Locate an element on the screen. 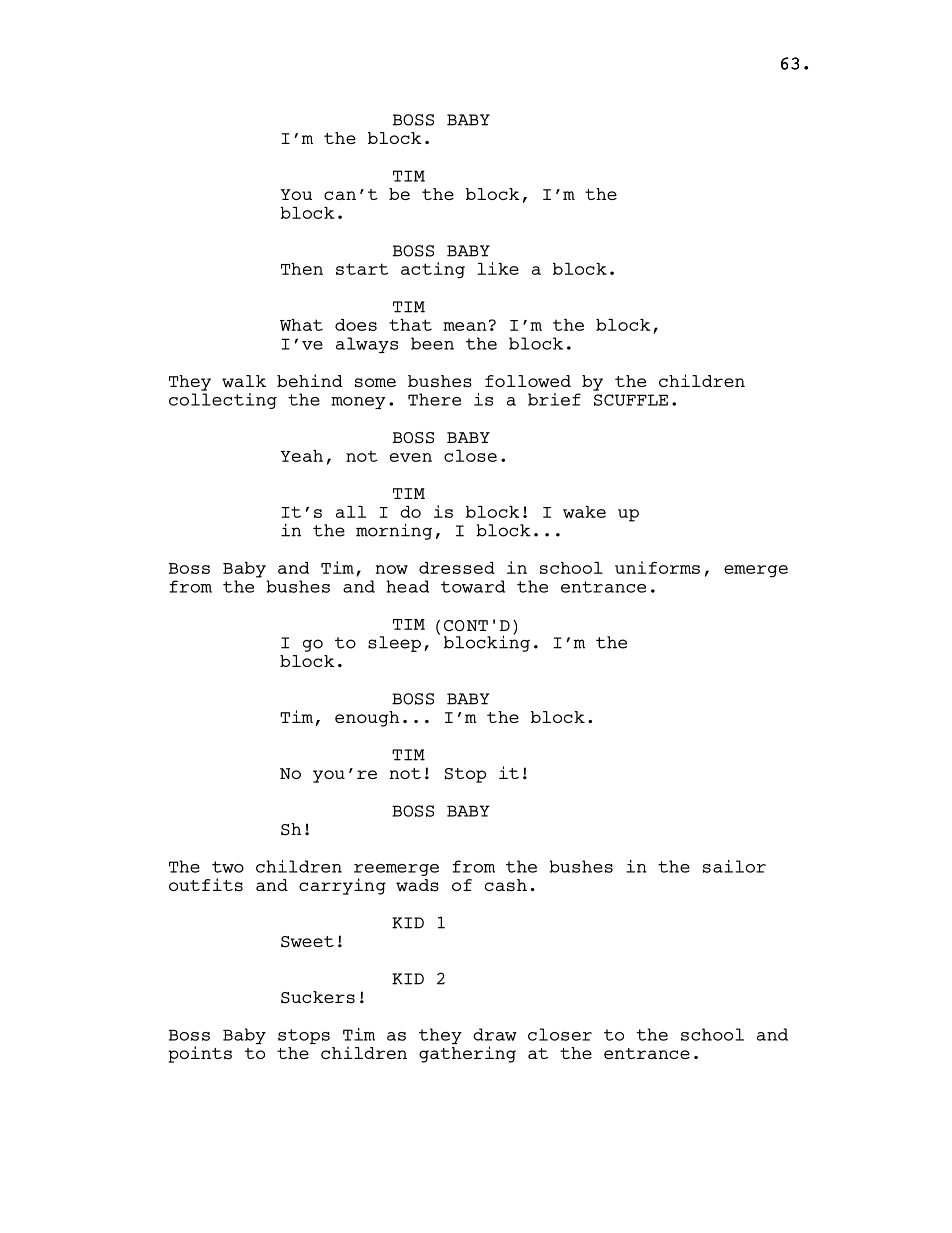 This screenshot has width=952, height=1233. enough is located at coordinates (367, 719).
